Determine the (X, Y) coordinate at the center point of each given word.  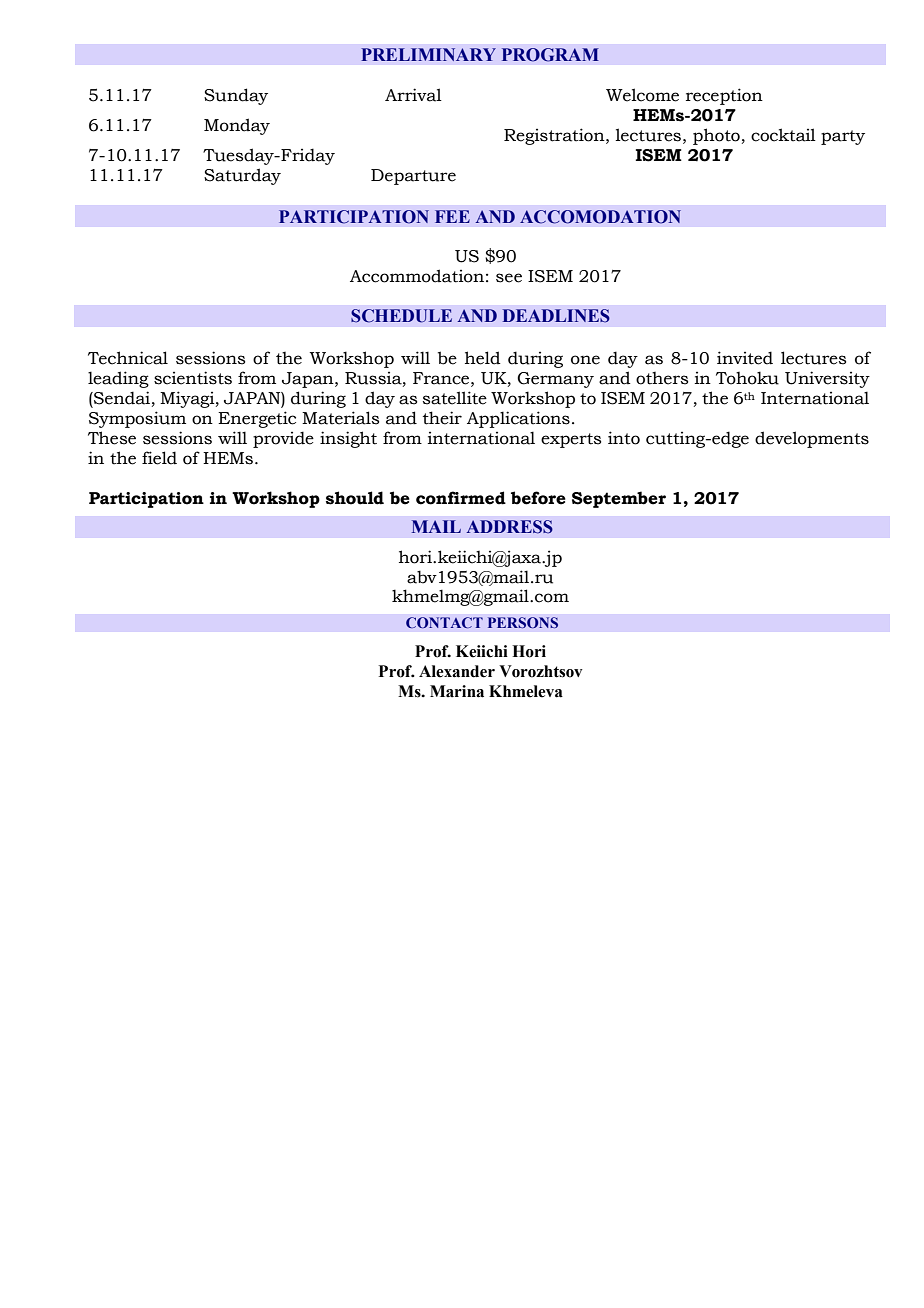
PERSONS (523, 623)
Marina (457, 691)
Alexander (457, 671)
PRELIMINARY (428, 54)
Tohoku (747, 378)
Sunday (236, 96)
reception (724, 96)
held (483, 358)
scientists (193, 378)
